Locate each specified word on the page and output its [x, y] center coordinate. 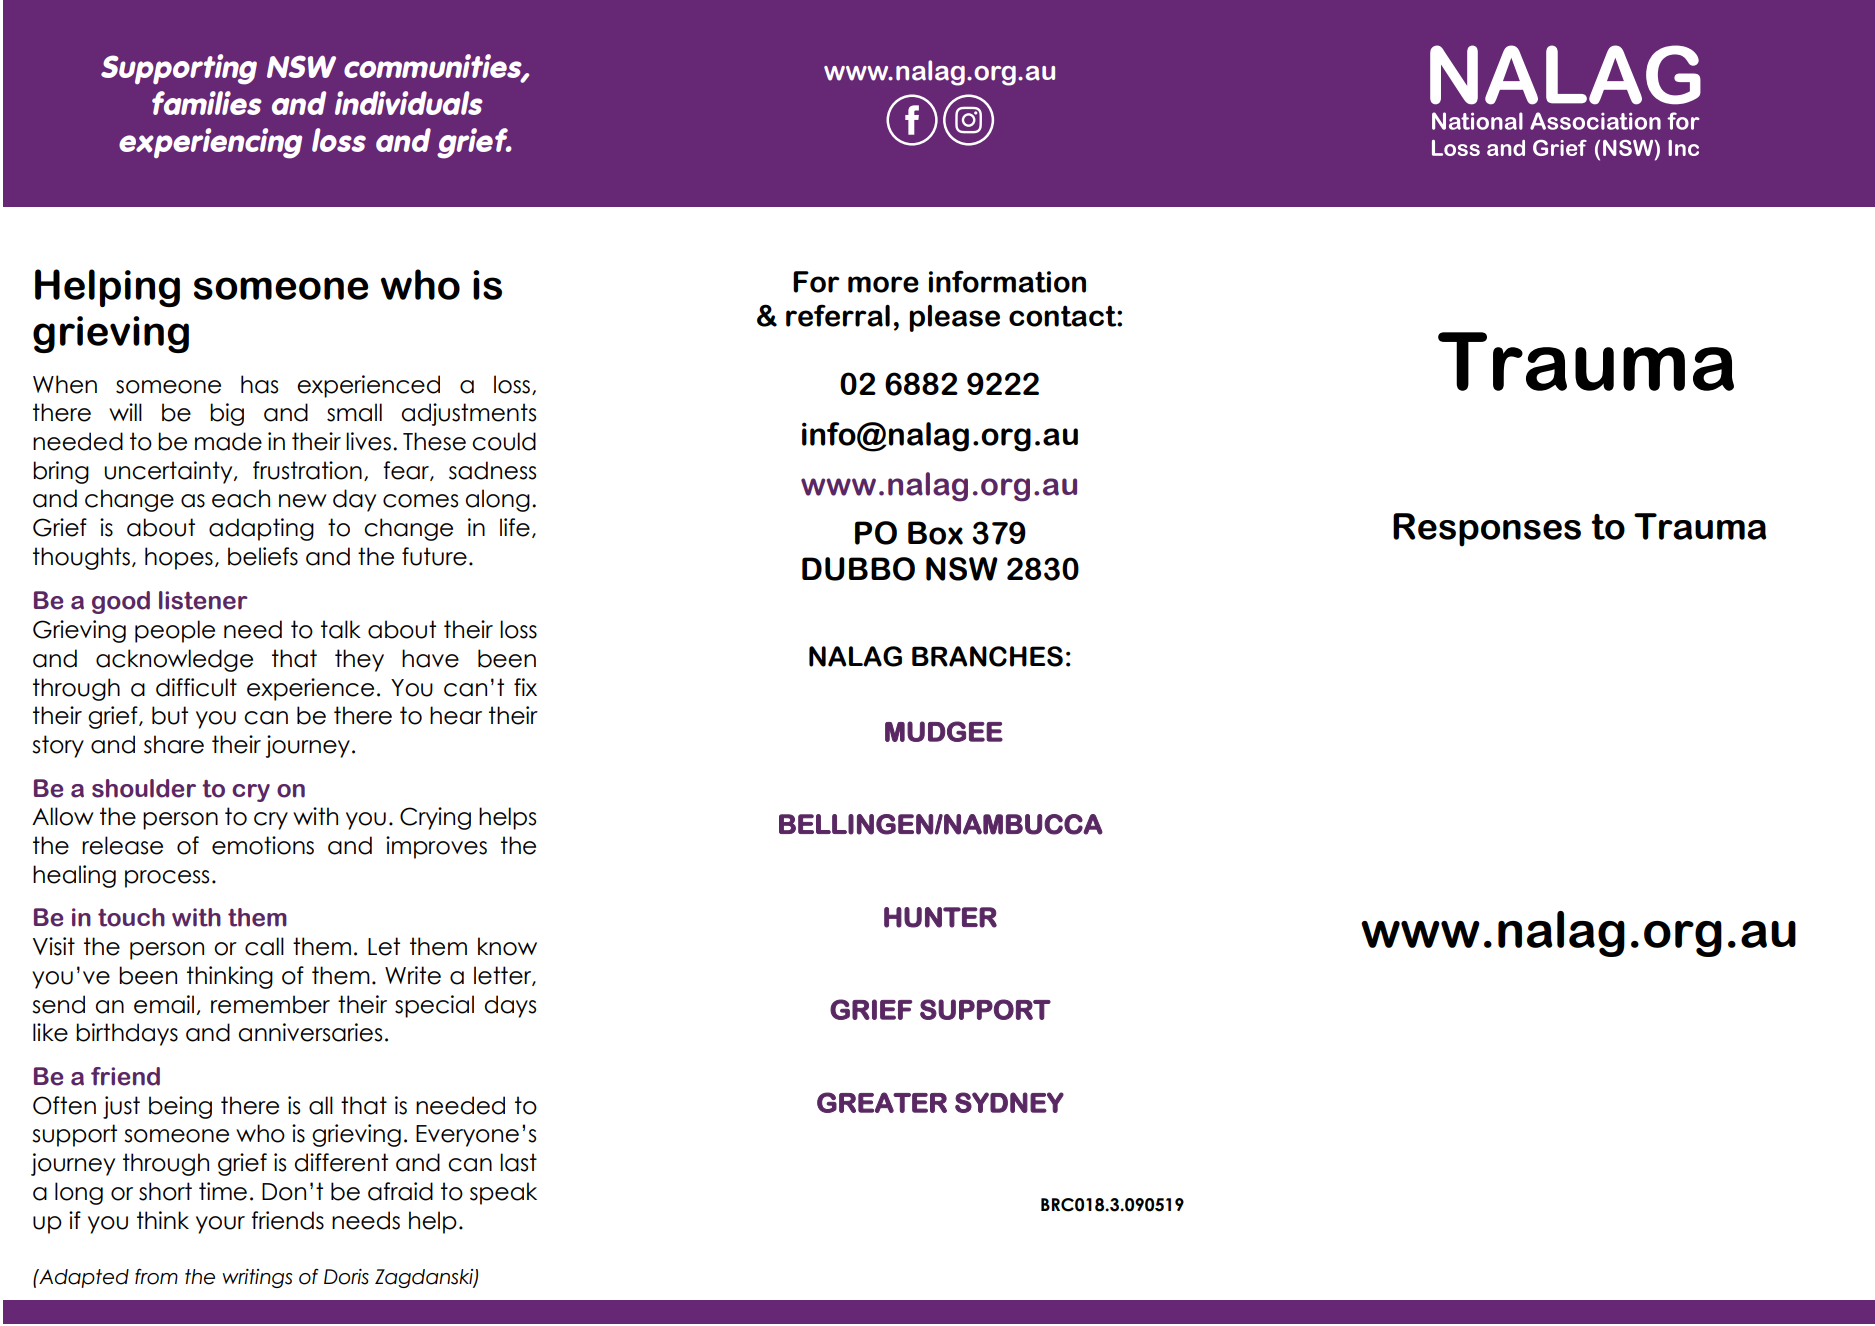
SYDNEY [1009, 1102]
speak [503, 1193]
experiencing [210, 143]
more [883, 284]
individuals [409, 103]
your [220, 1225]
